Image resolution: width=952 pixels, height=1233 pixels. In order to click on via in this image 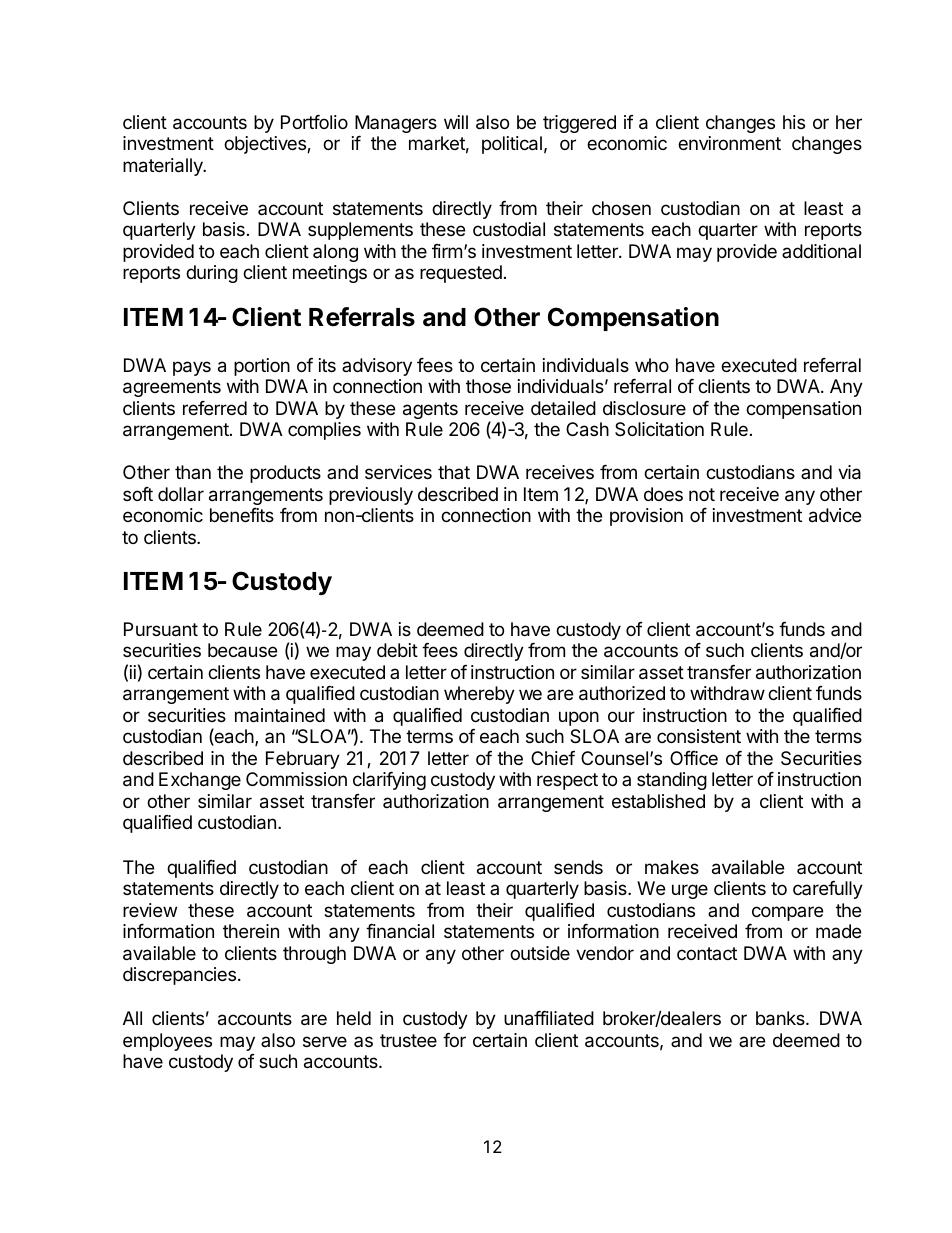, I will do `click(849, 472)`.
